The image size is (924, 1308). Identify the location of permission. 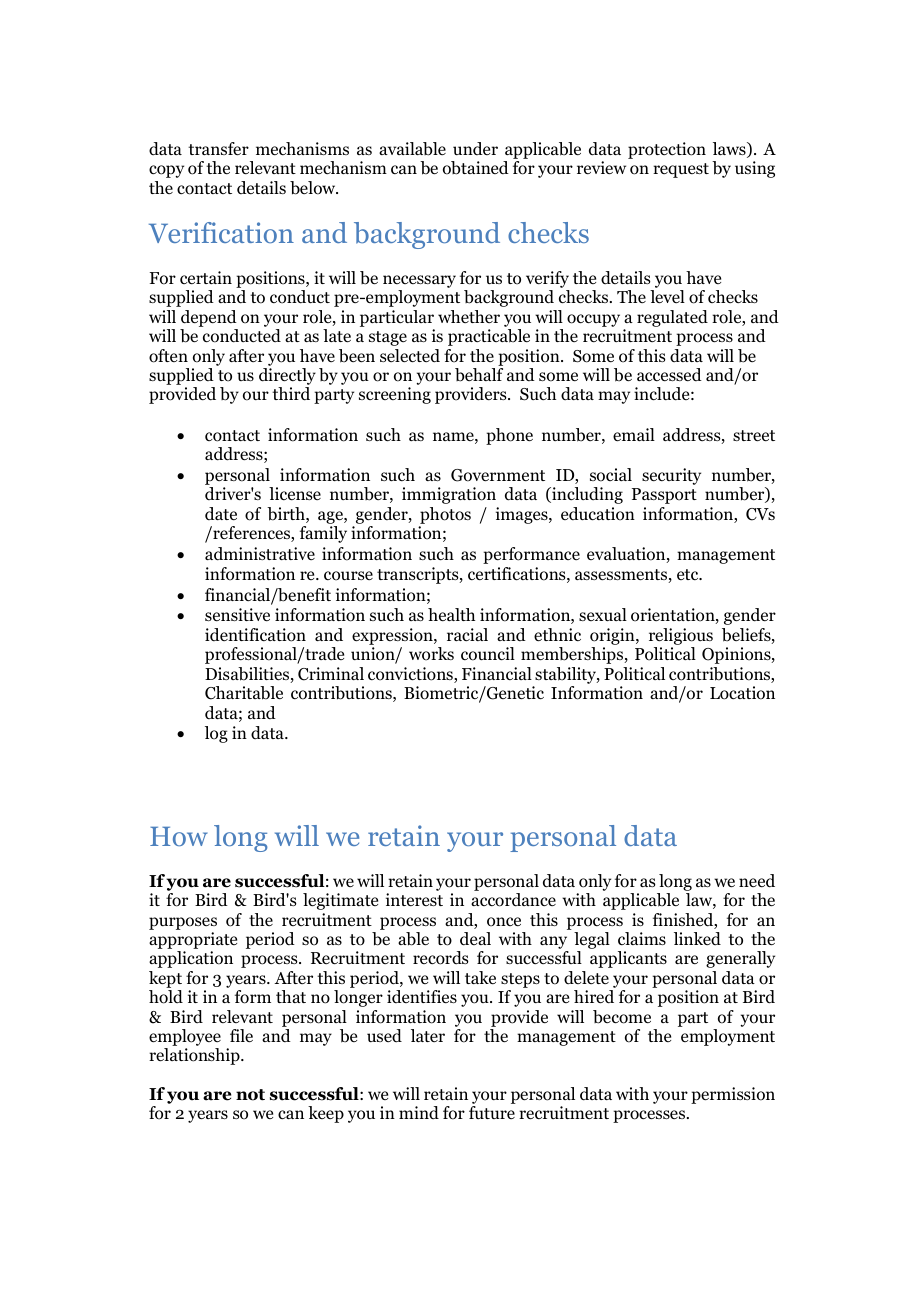
(733, 1095).
